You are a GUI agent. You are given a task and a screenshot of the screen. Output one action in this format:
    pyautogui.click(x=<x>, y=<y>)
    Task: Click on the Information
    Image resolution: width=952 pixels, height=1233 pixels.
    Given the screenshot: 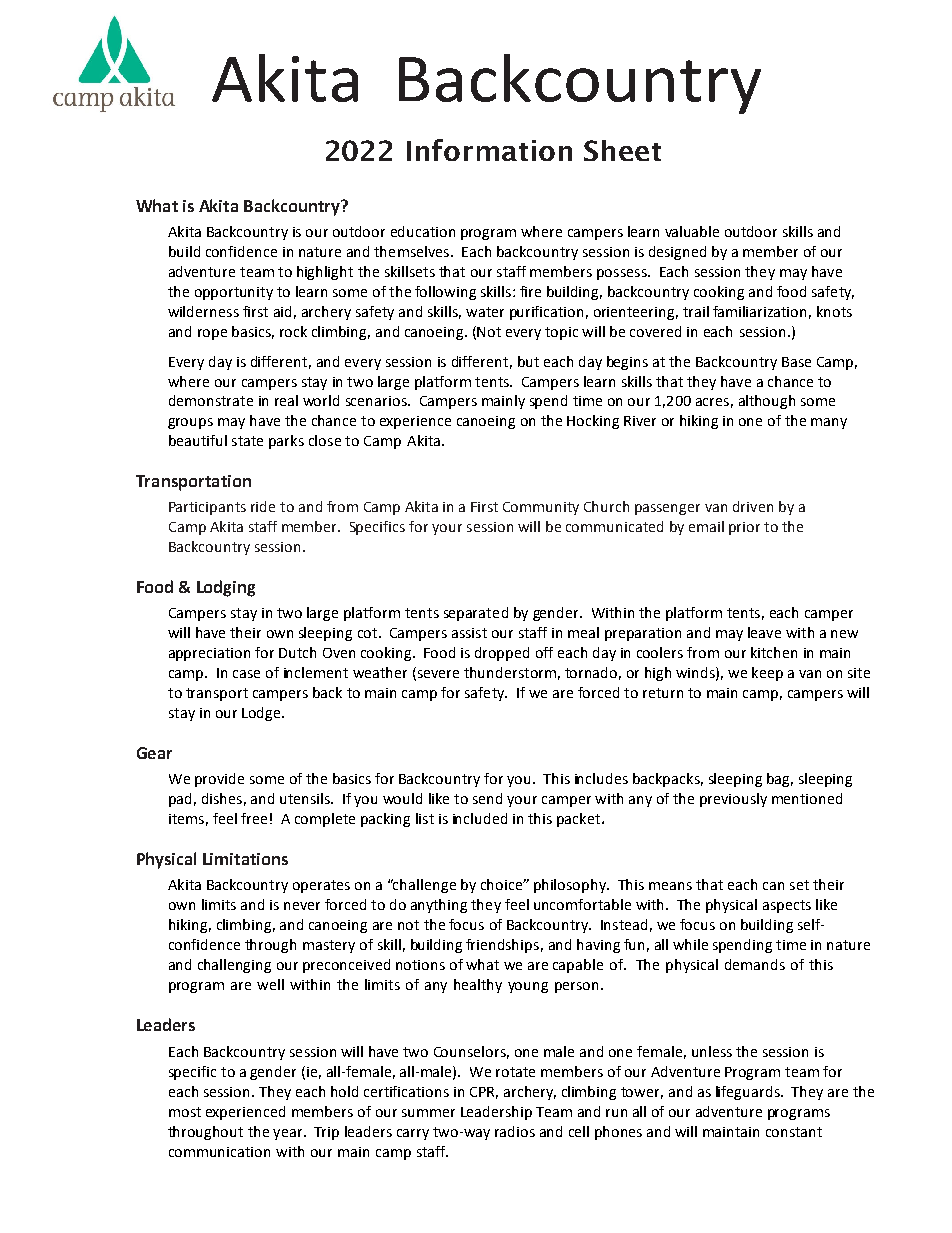 What is the action you would take?
    pyautogui.click(x=489, y=150)
